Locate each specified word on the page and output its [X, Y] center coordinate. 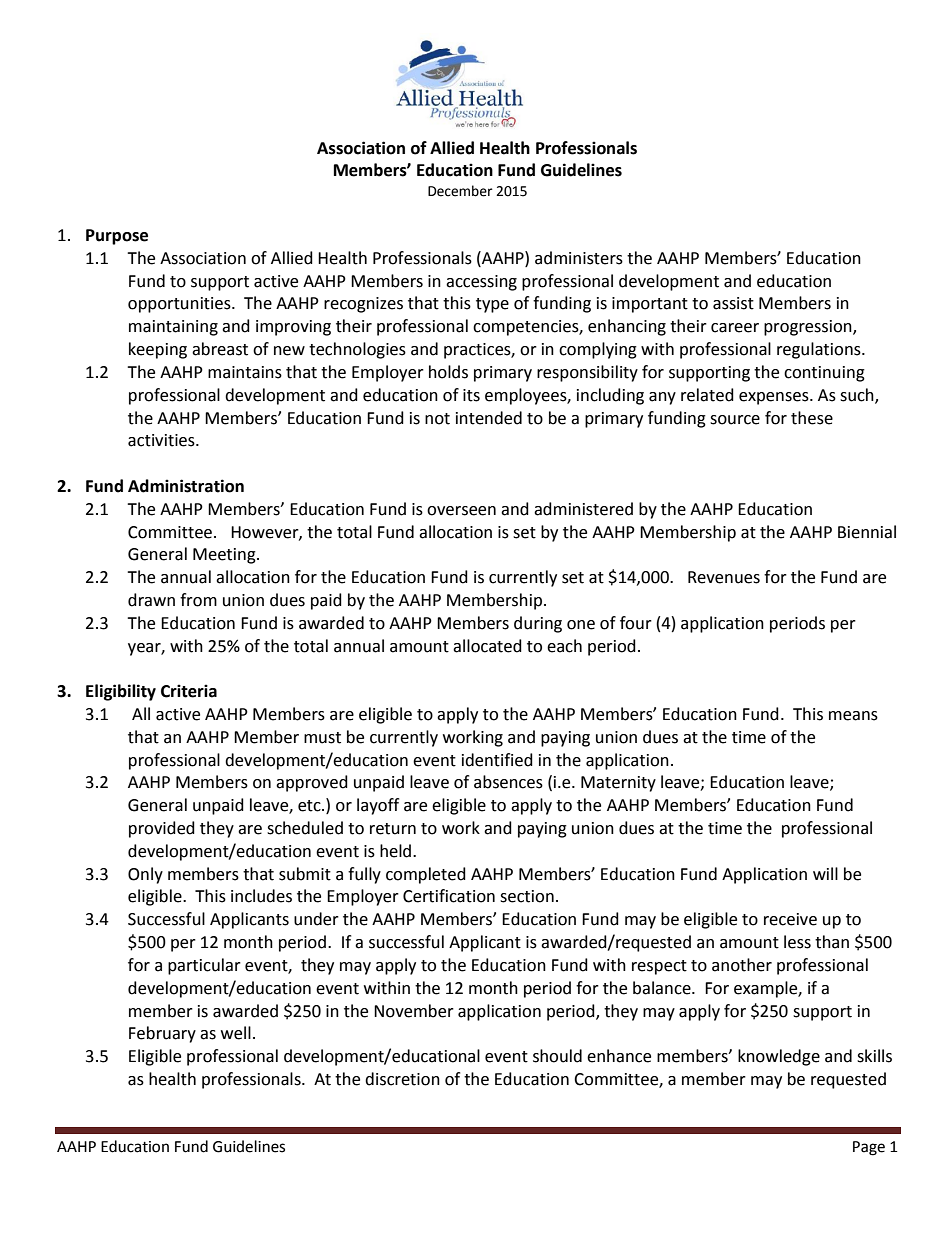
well [236, 1033]
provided [162, 829]
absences [508, 782]
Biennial [867, 532]
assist [733, 303]
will [825, 873]
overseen [461, 511]
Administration [186, 486]
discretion [402, 1079]
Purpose [117, 237]
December [460, 191]
